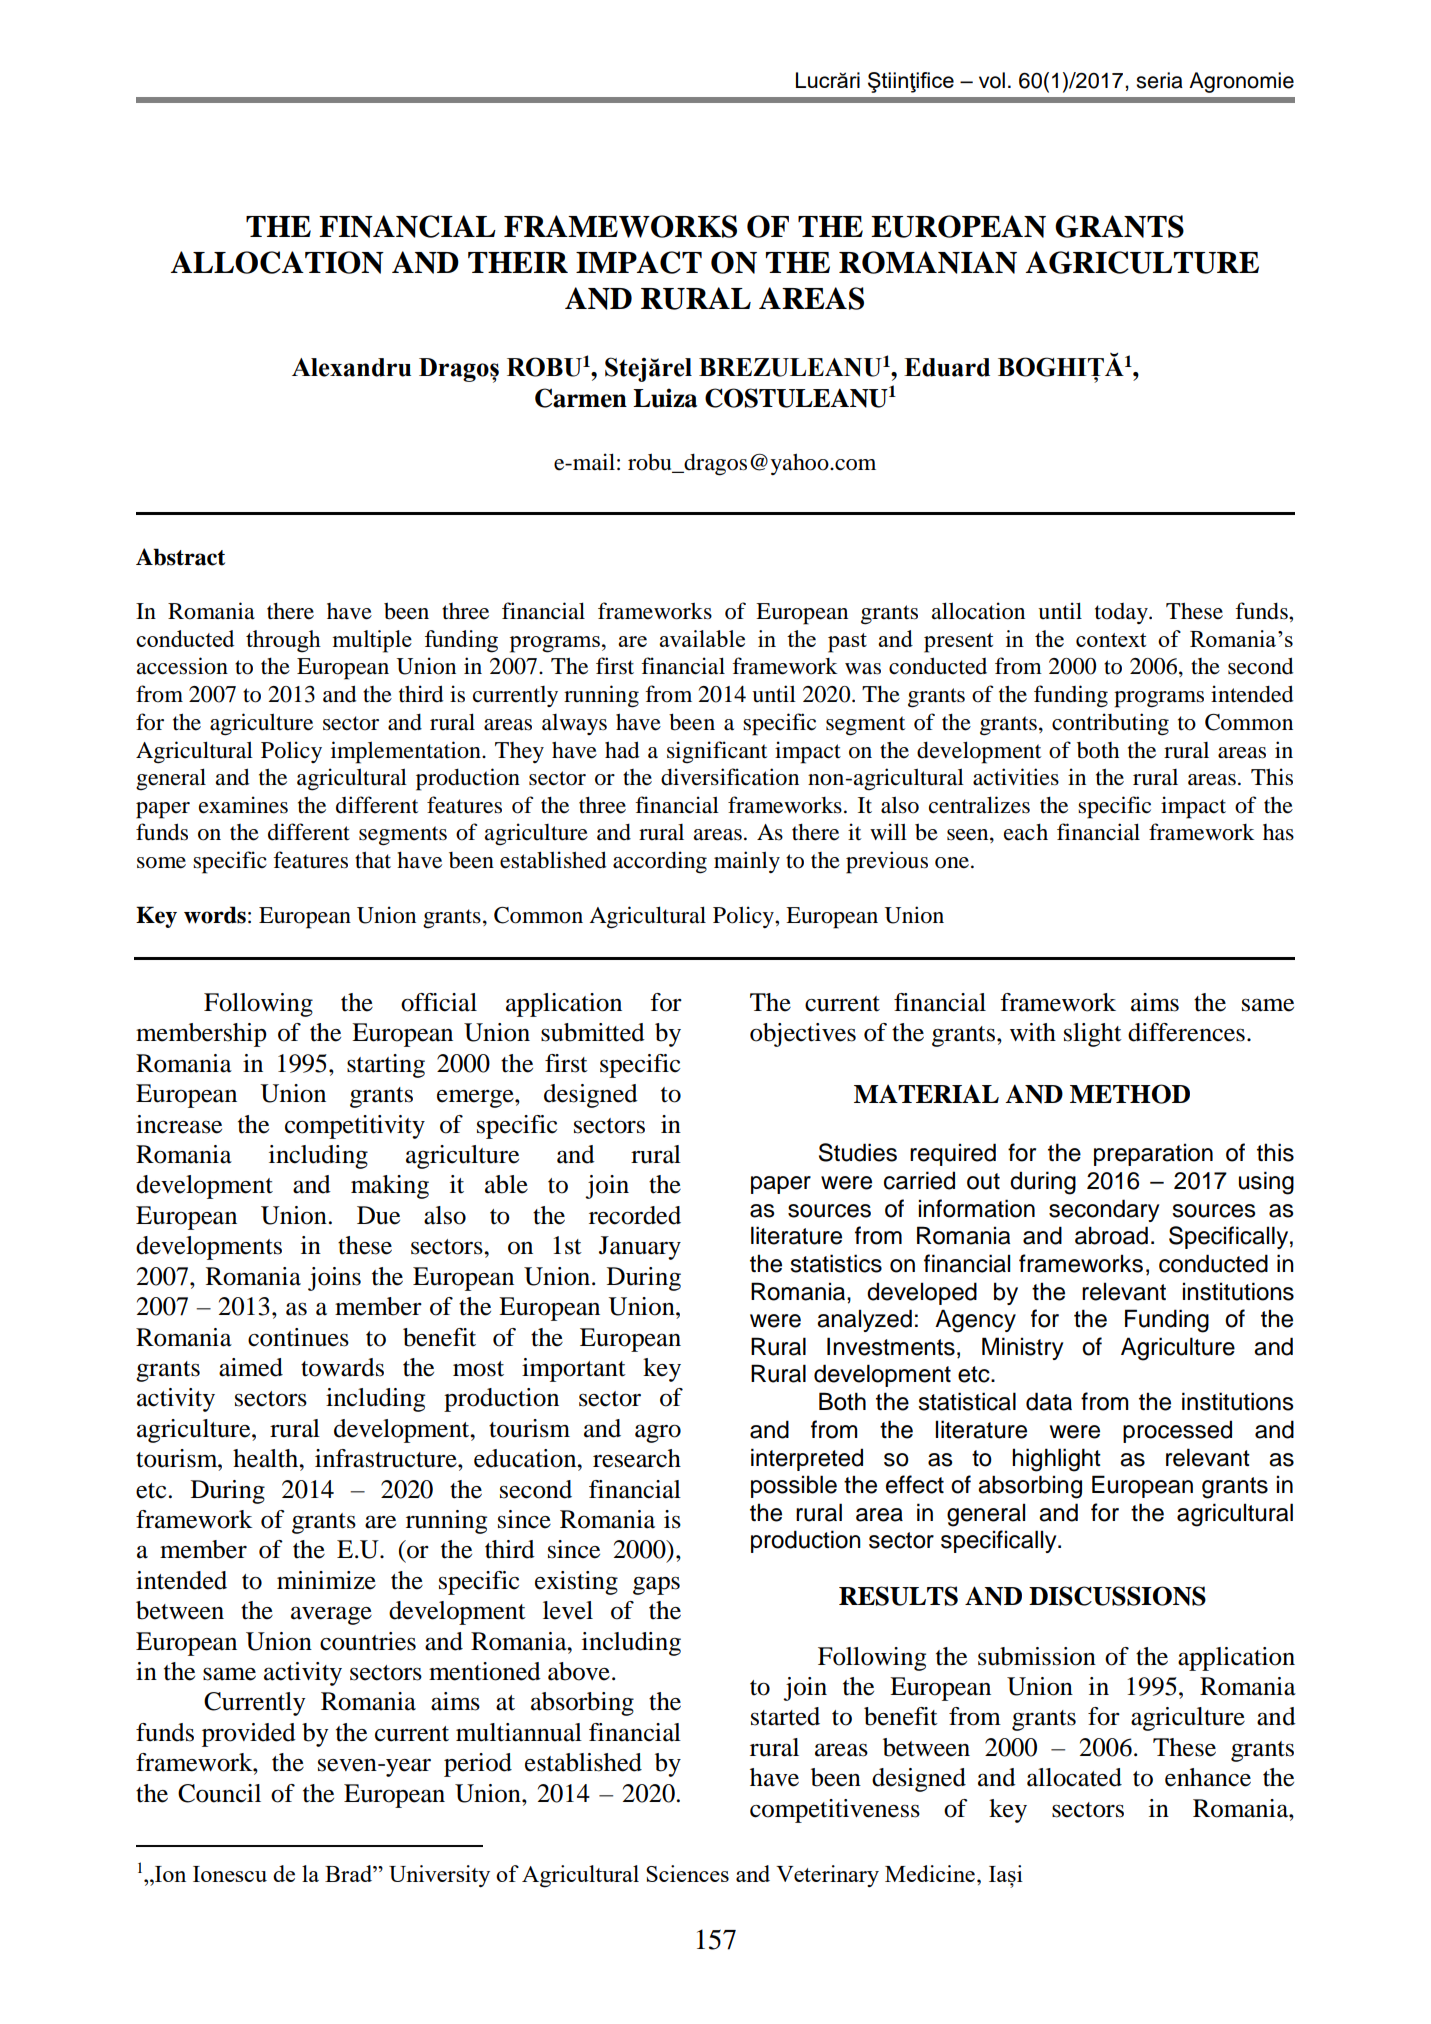 This screenshot has width=1431, height=2024. I want to click on THEIR, so click(518, 262).
